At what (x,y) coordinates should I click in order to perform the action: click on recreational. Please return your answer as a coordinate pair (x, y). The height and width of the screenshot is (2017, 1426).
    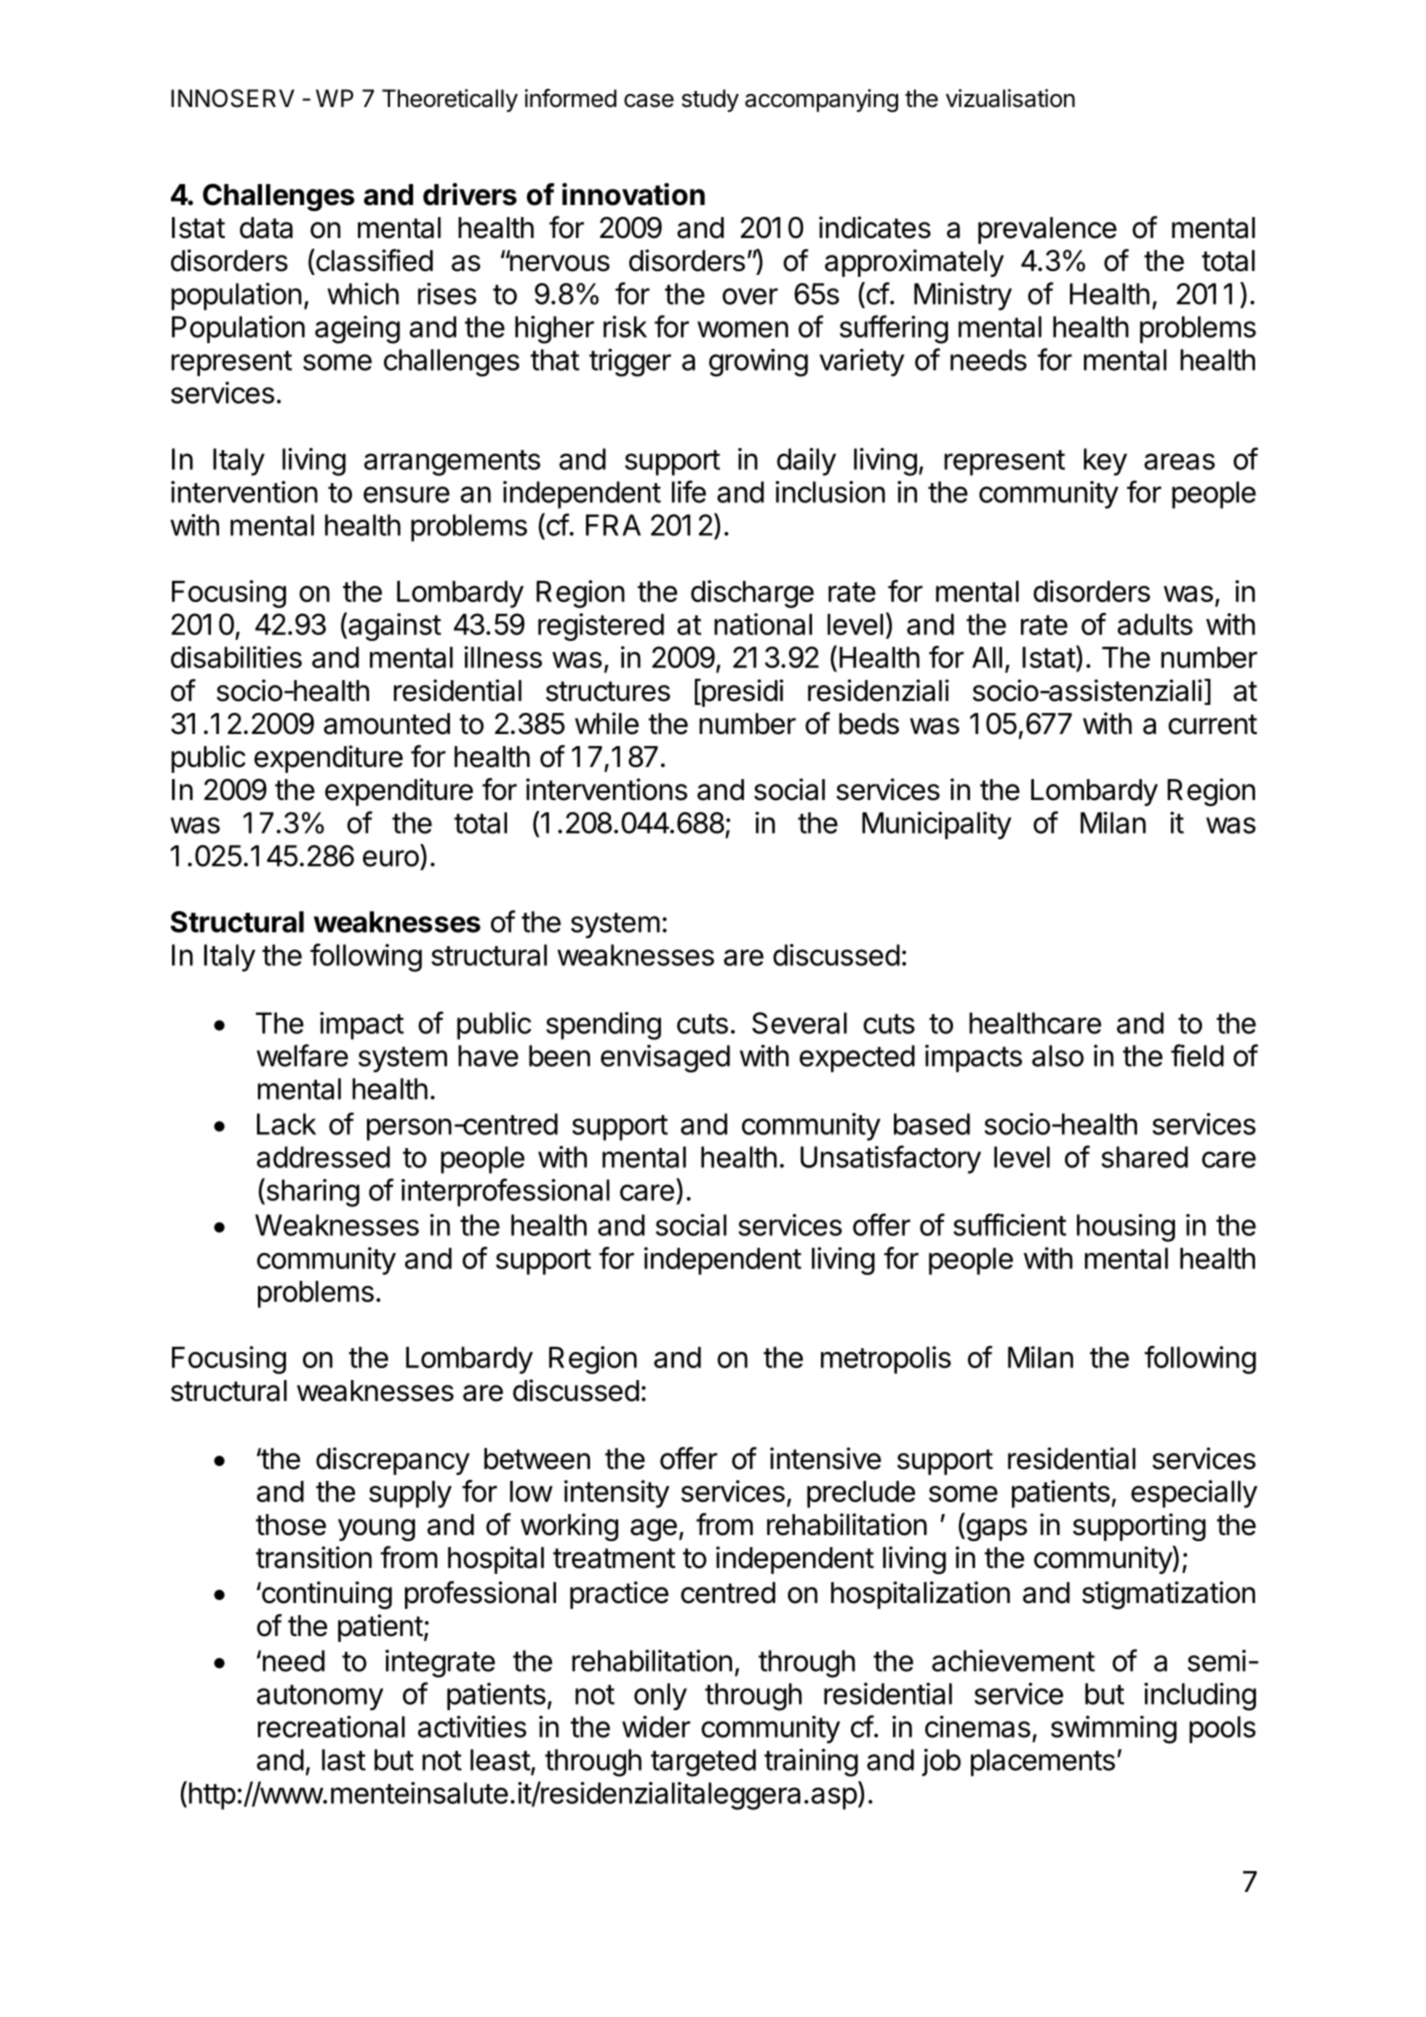
    Looking at the image, I should click on (331, 1727).
